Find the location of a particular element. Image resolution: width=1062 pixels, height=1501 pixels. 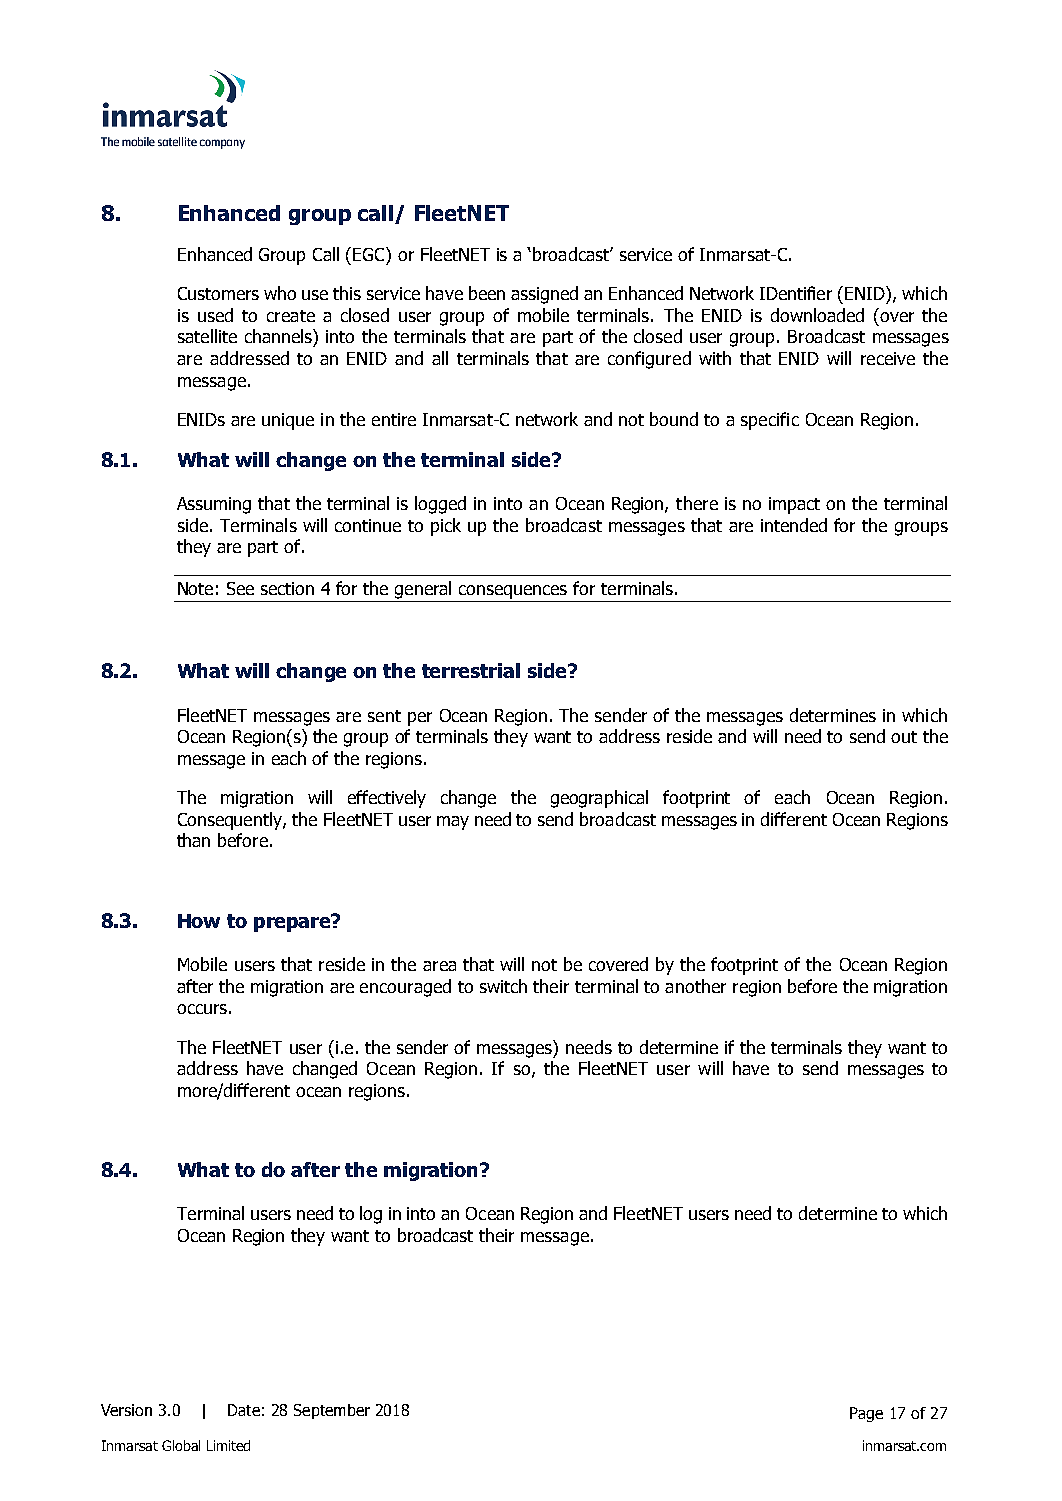

See is located at coordinates (240, 588).
